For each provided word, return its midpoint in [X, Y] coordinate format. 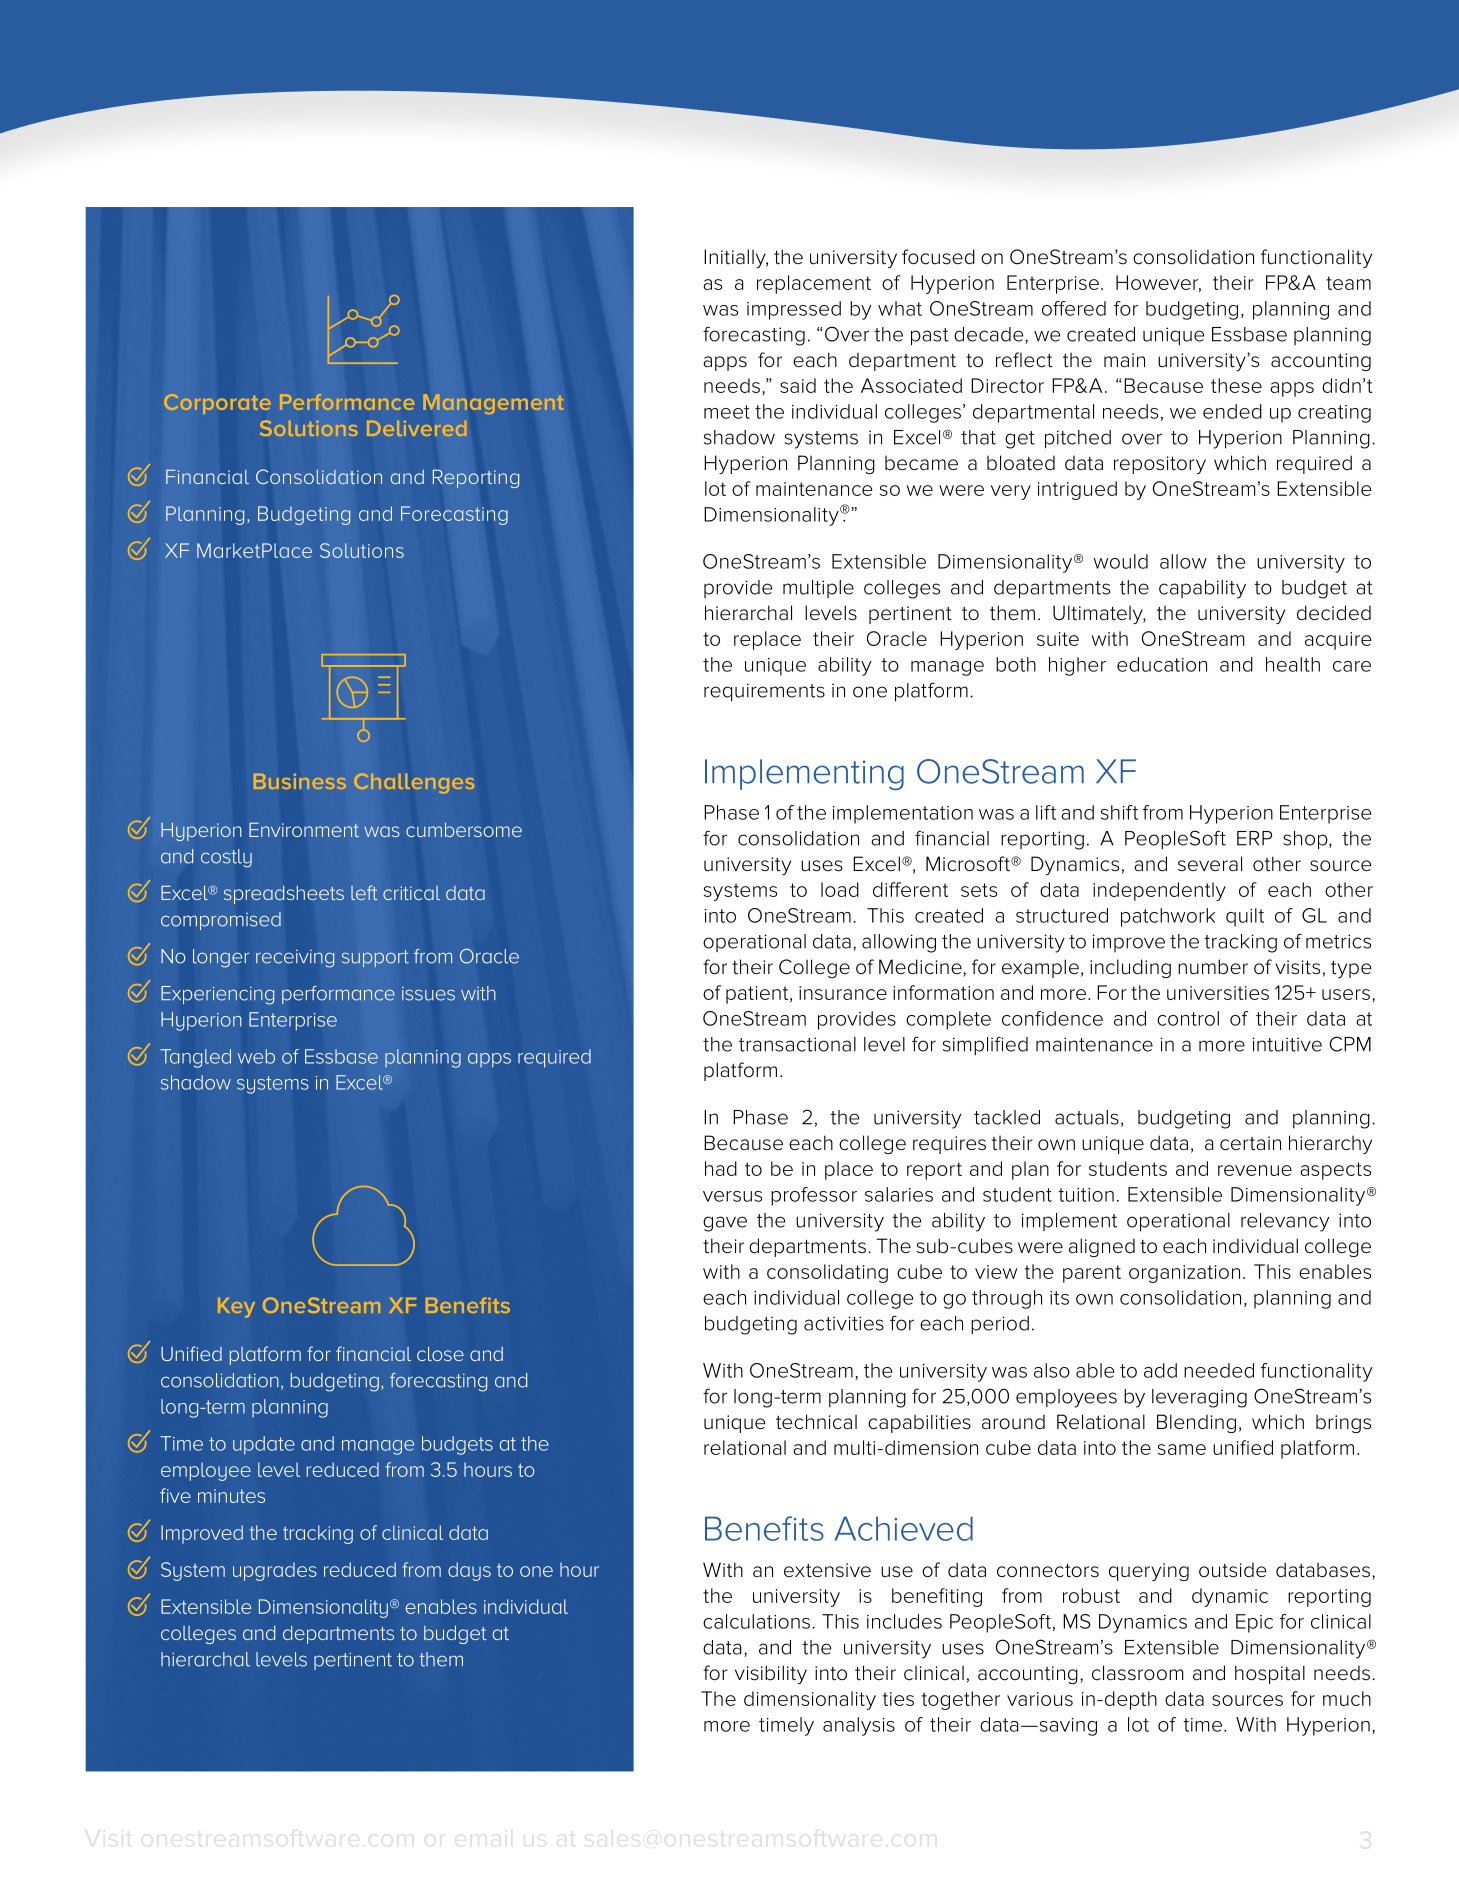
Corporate [217, 404]
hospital [1270, 1674]
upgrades [275, 1571]
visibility [771, 1674]
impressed [794, 310]
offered [1074, 308]
